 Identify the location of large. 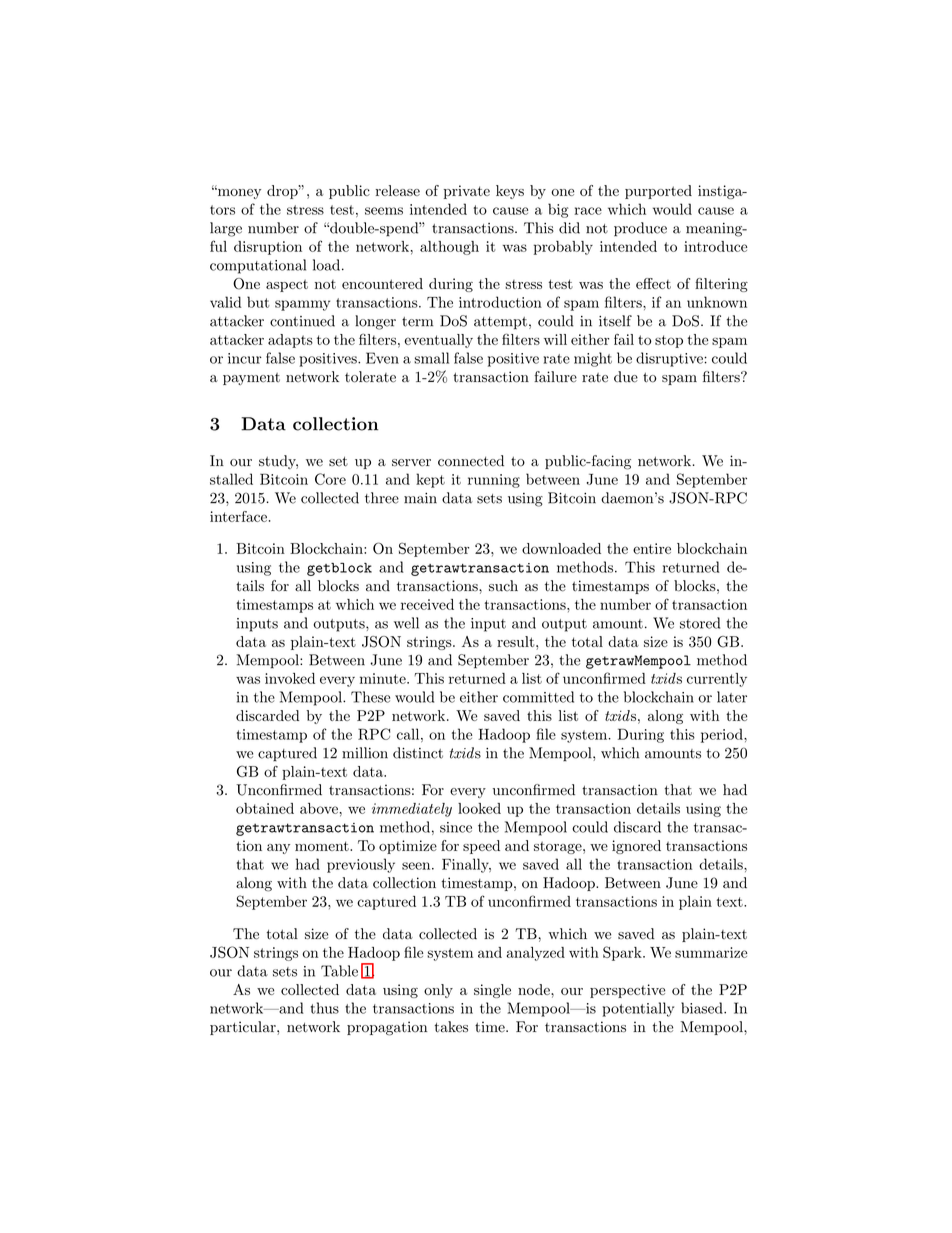
(226, 229).
